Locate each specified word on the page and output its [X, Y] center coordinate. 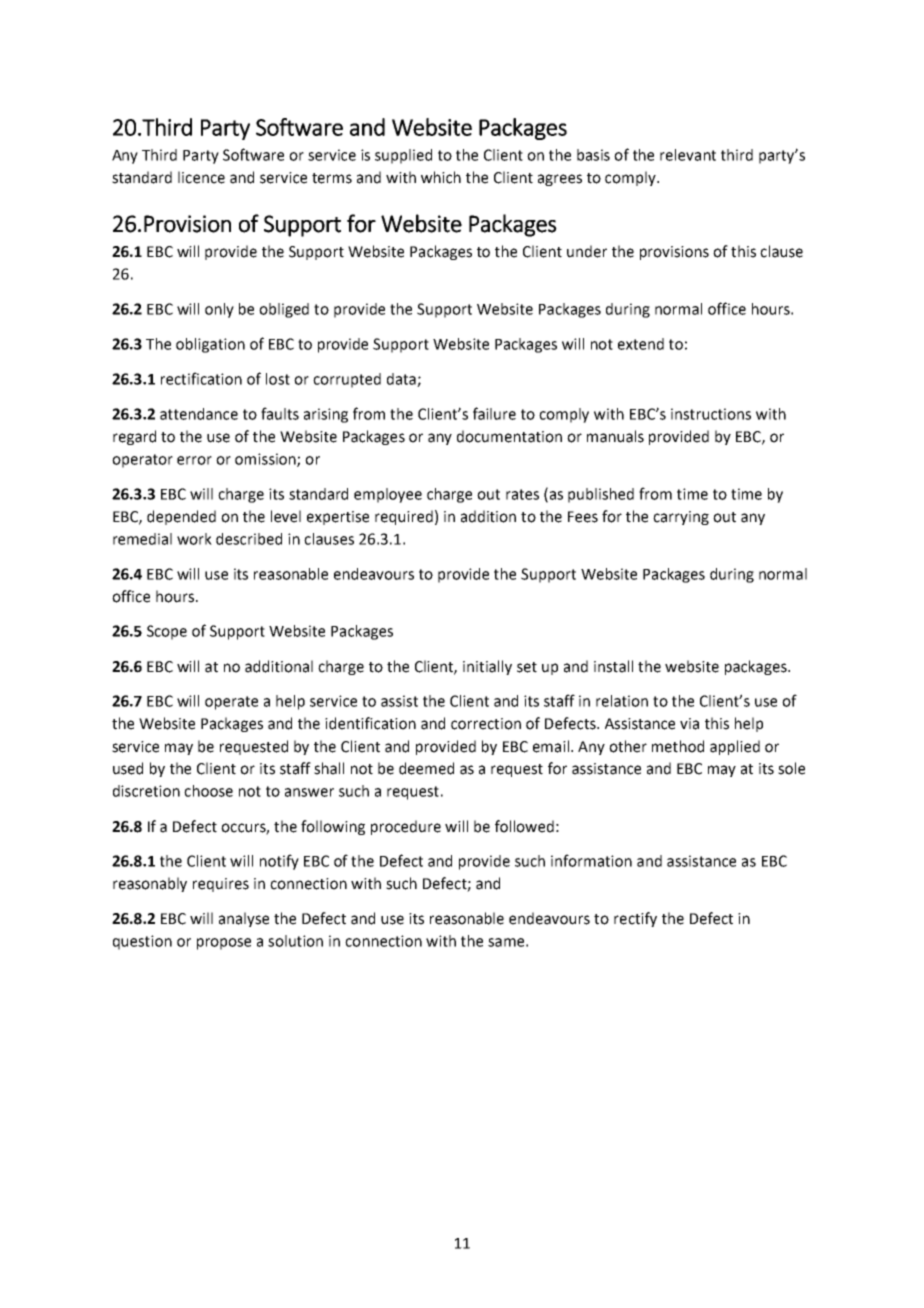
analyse [244, 919]
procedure [406, 827]
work [194, 539]
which [441, 177]
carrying [681, 518]
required [404, 517]
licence [201, 177]
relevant [688, 155]
